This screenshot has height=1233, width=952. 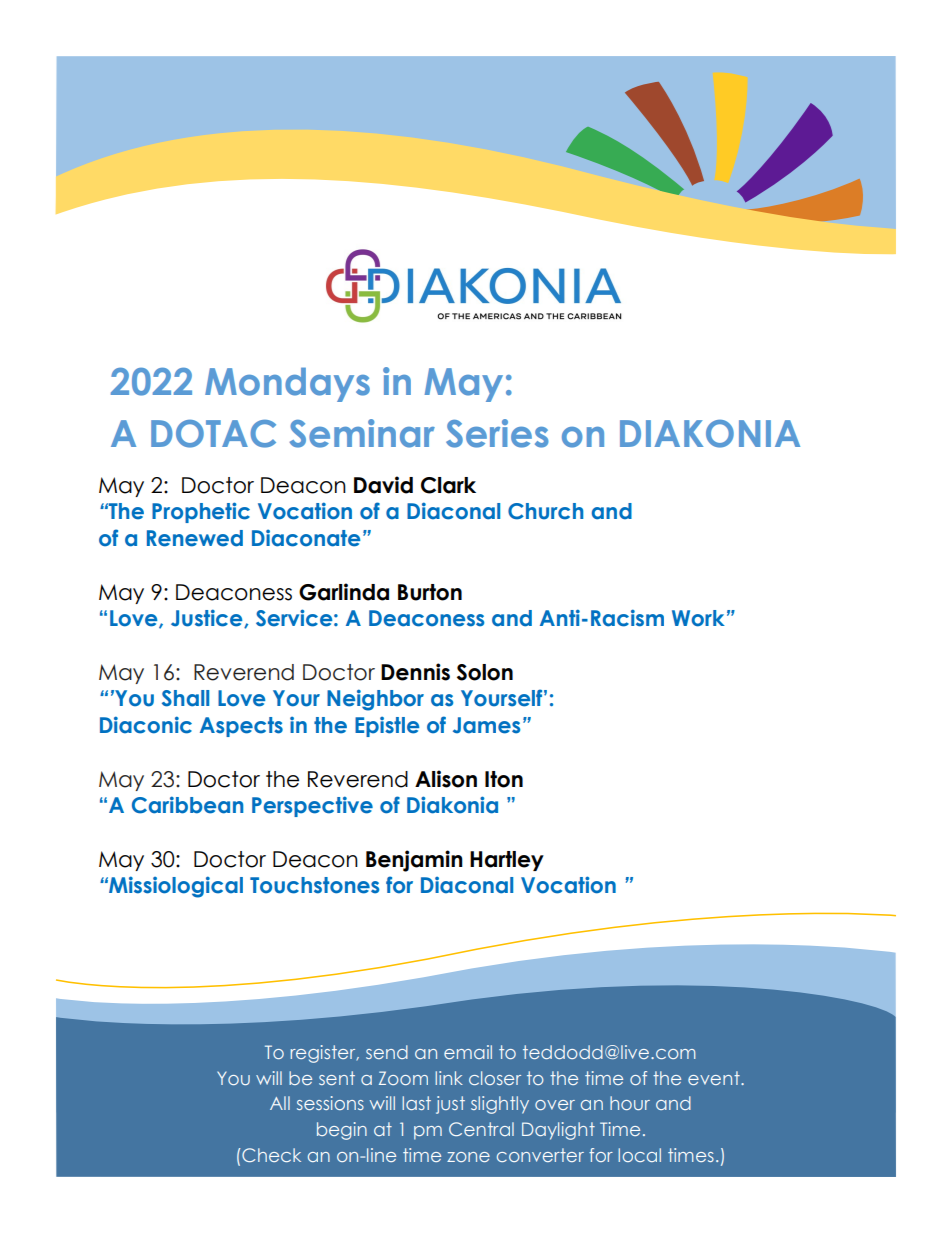 What do you see at coordinates (639, 1155) in the screenshot?
I see `local` at bounding box center [639, 1155].
